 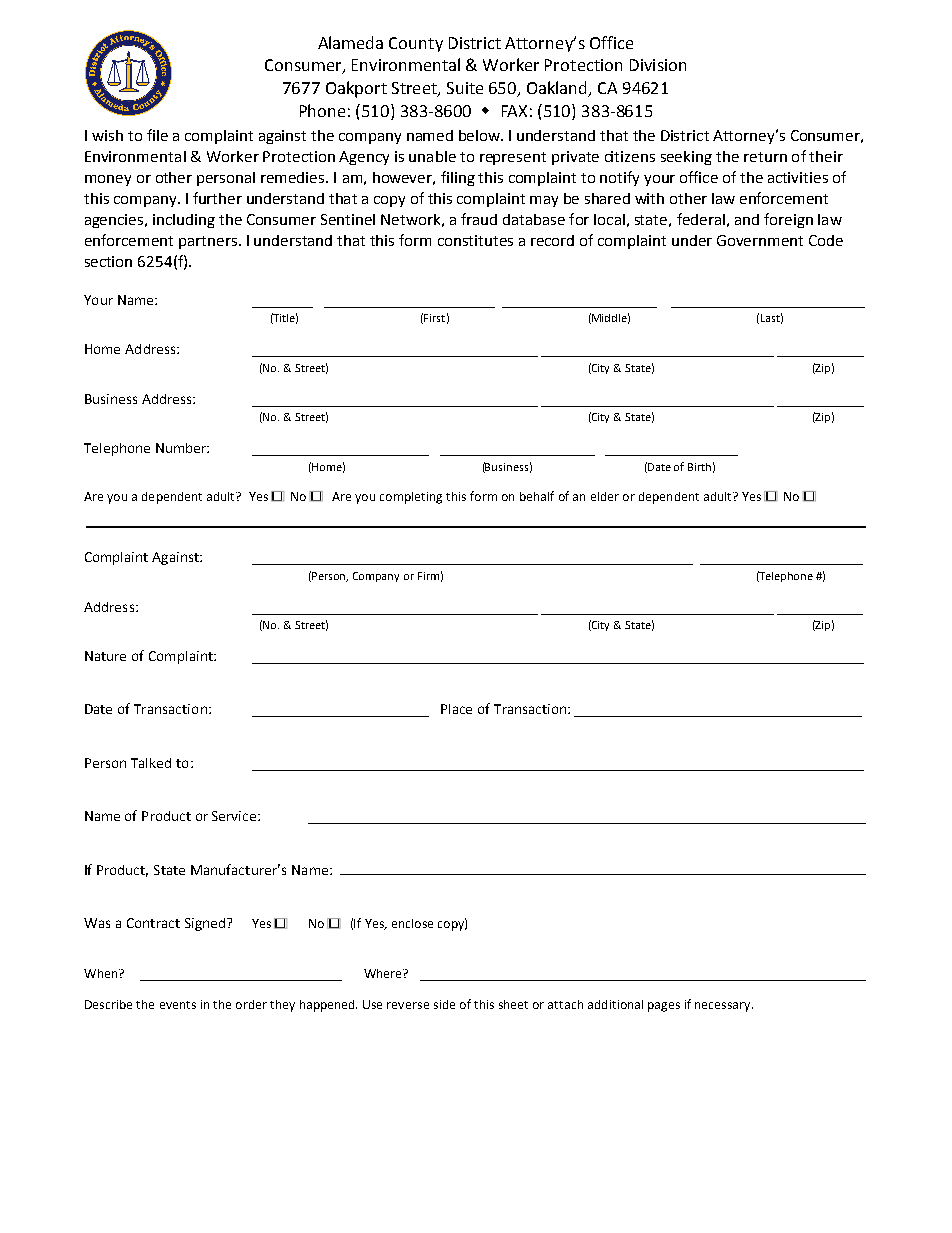 What do you see at coordinates (105, 656) in the screenshot?
I see `Nature` at bounding box center [105, 656].
